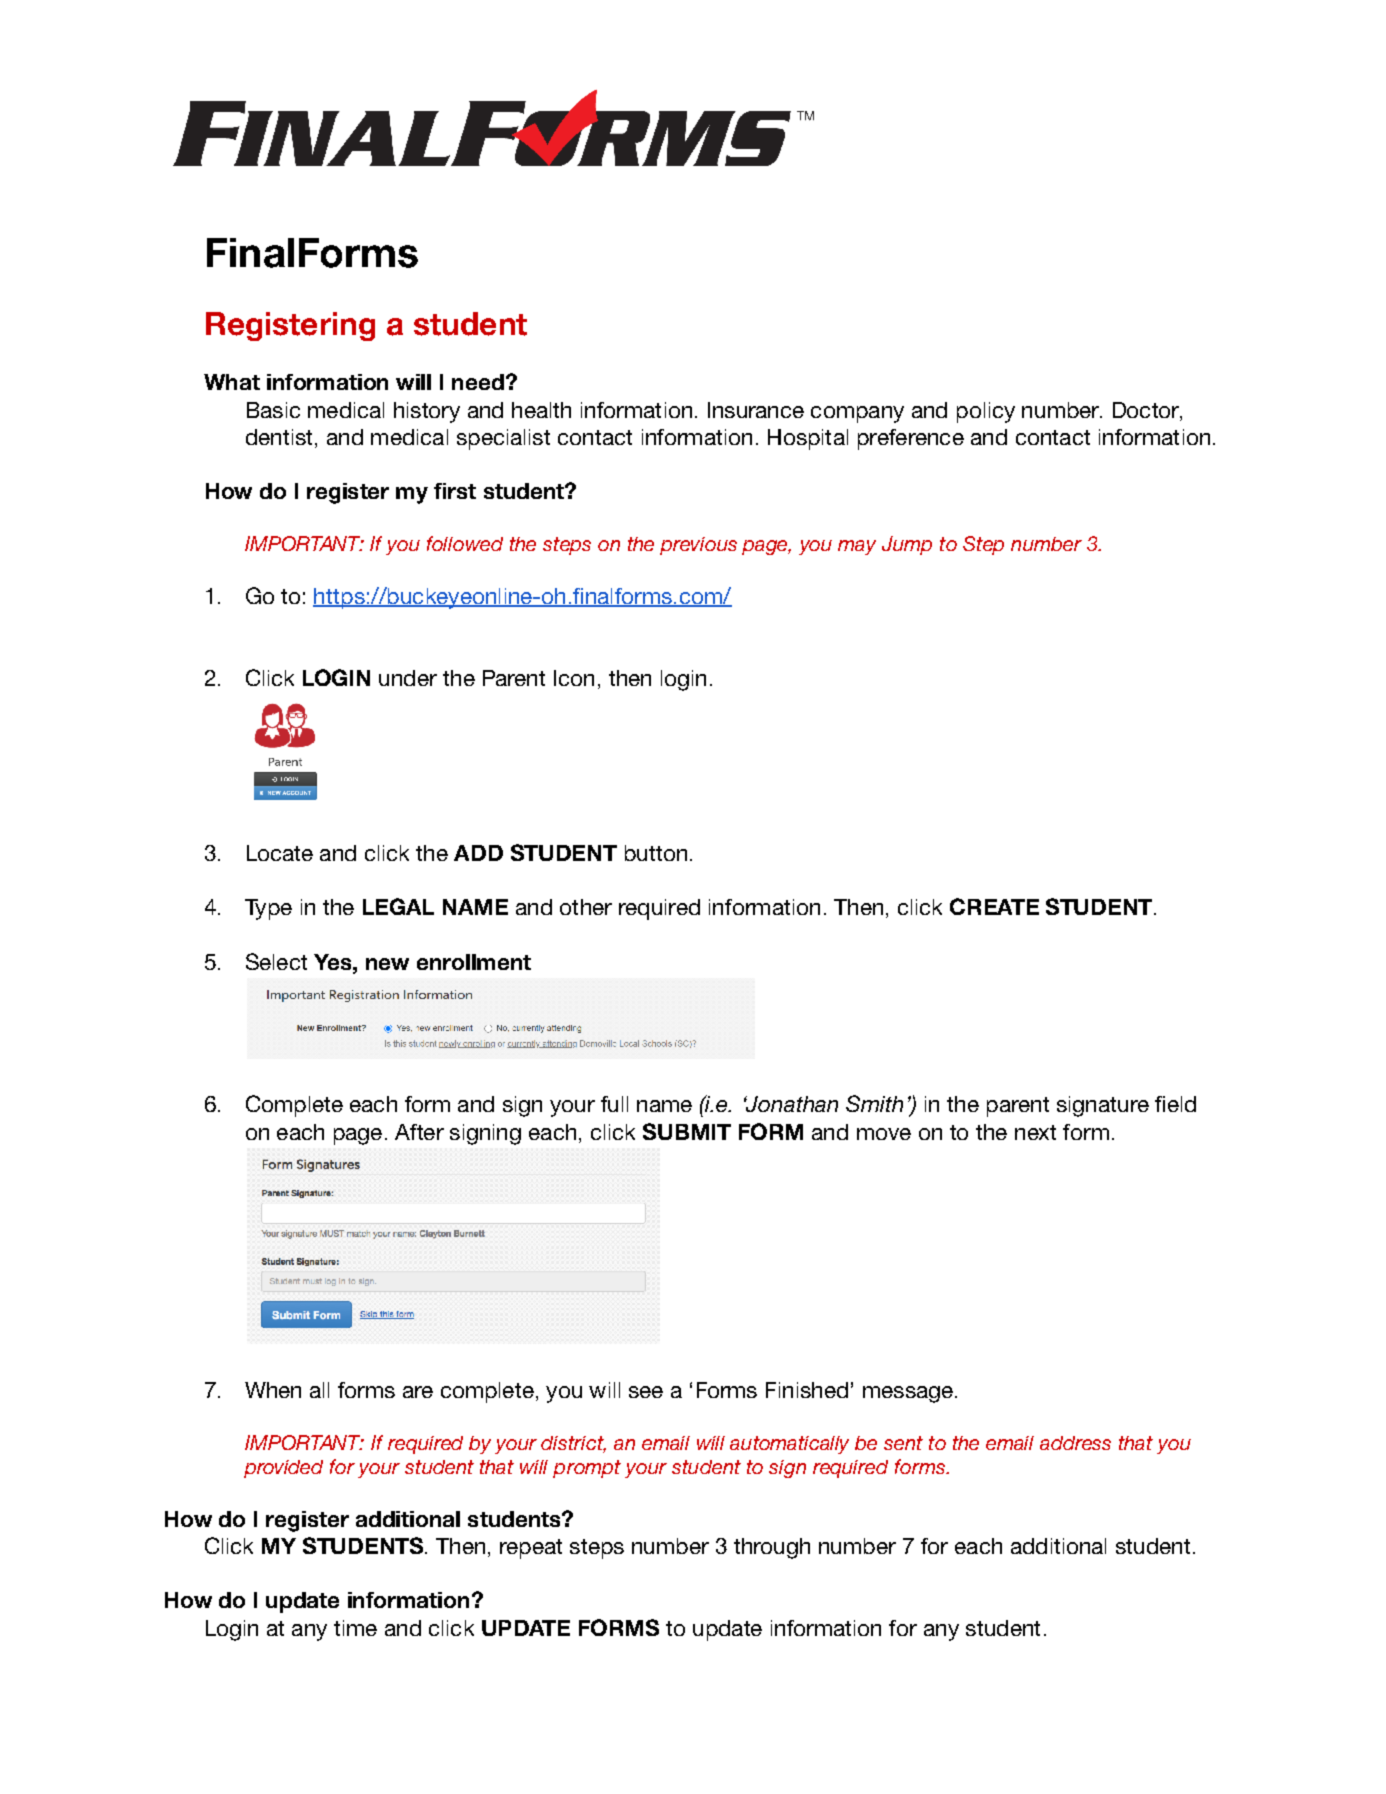 This image has height=1794, width=1386. I want to click on through, so click(772, 1548).
